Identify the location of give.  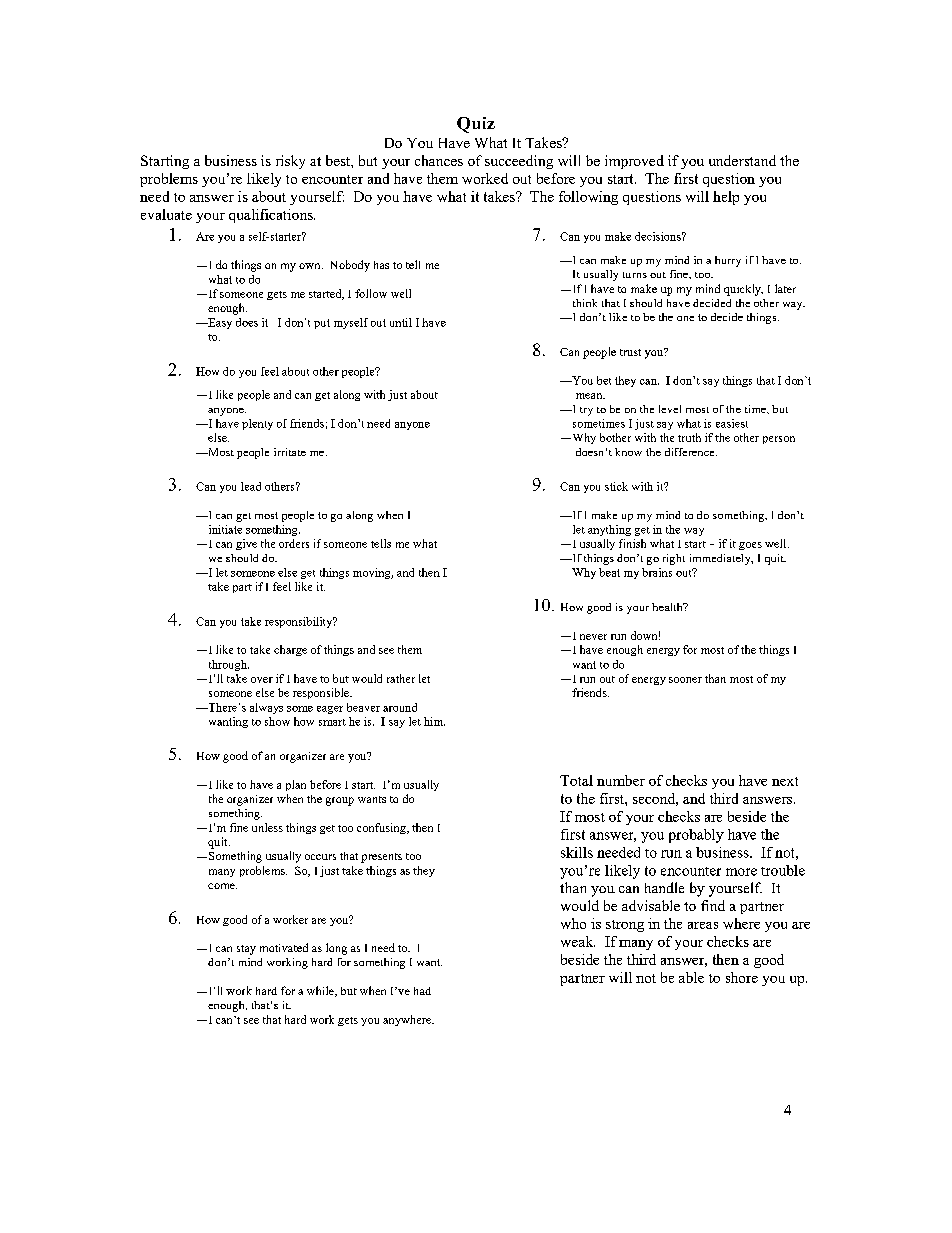
(246, 544).
